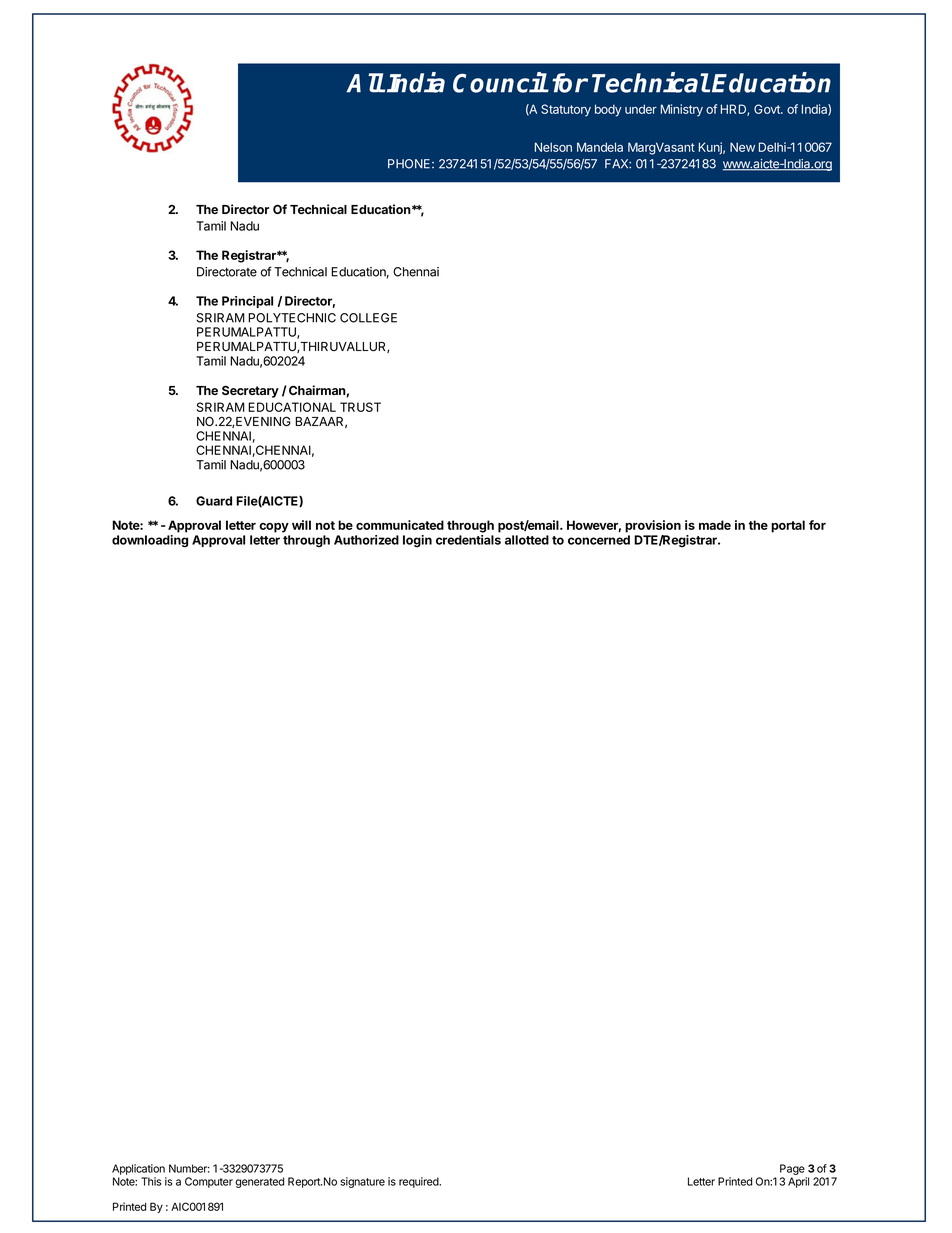  Describe the element at coordinates (553, 147) in the screenshot. I see `Nelson` at that location.
